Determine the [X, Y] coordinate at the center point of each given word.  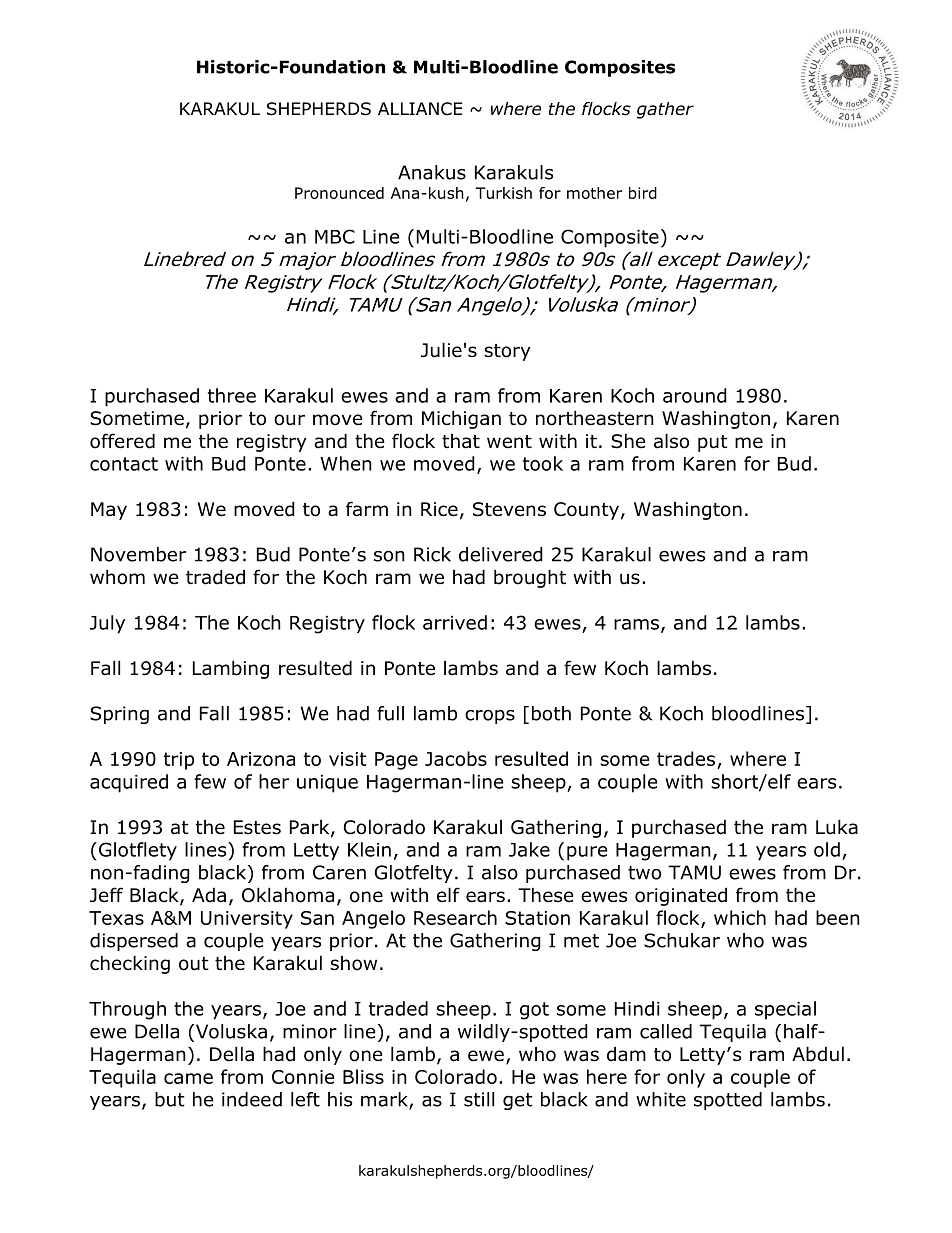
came [188, 1078]
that [461, 441]
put [713, 443]
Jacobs [456, 758]
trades [686, 758]
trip [179, 761]
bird [643, 193]
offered [122, 441]
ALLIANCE [420, 109]
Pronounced [339, 193]
